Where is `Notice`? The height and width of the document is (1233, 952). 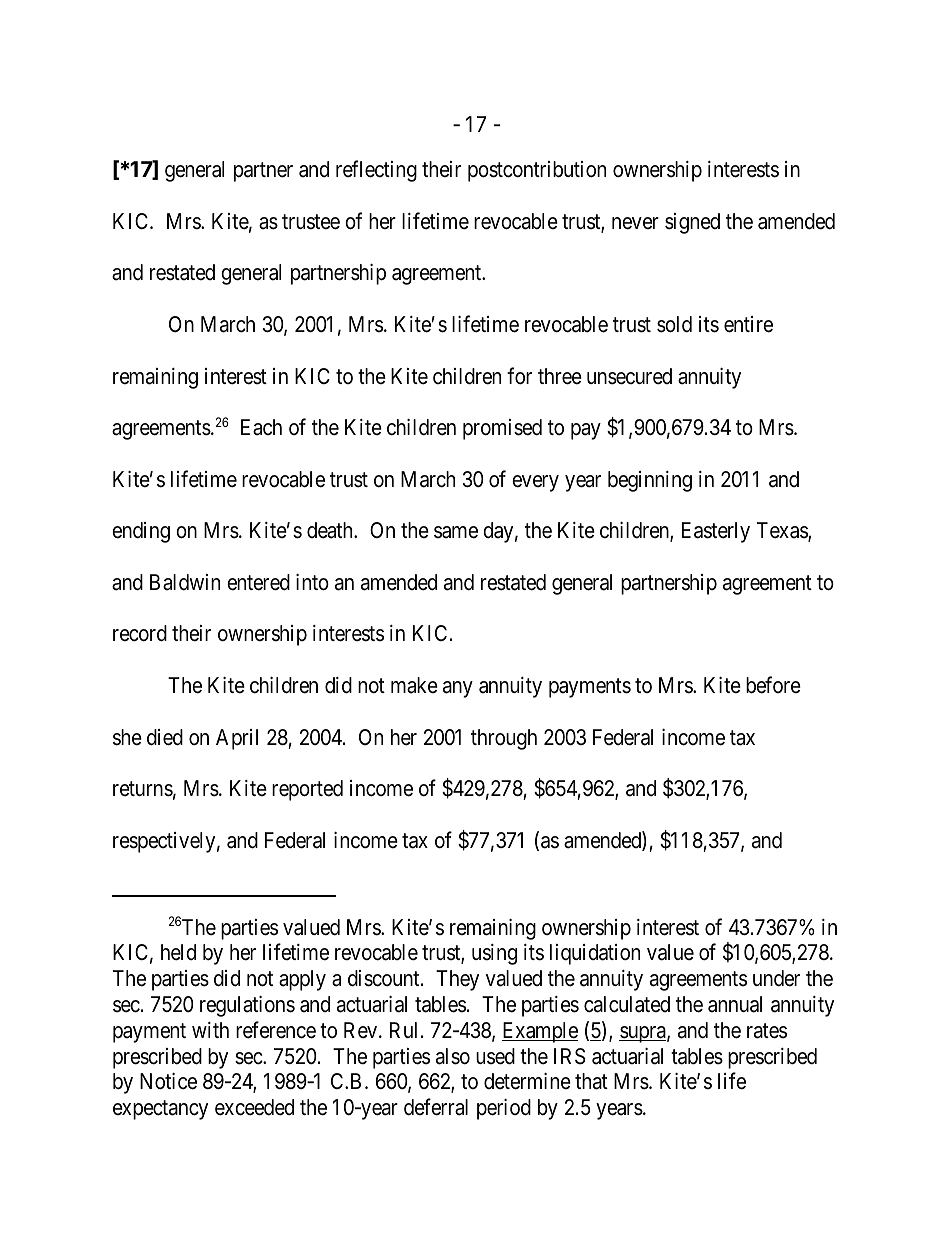
Notice is located at coordinates (168, 1081).
